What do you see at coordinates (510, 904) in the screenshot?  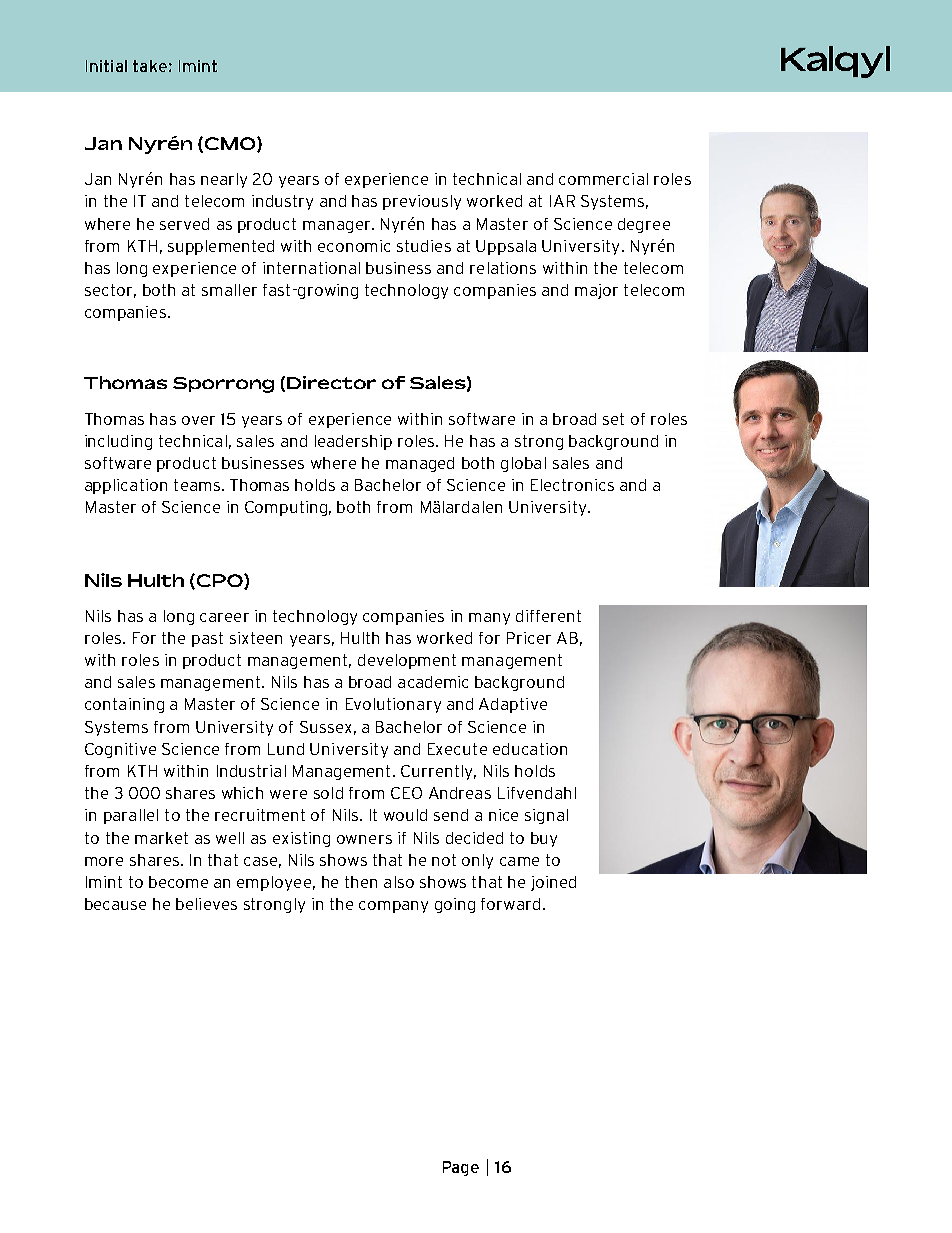 I see `forward` at bounding box center [510, 904].
